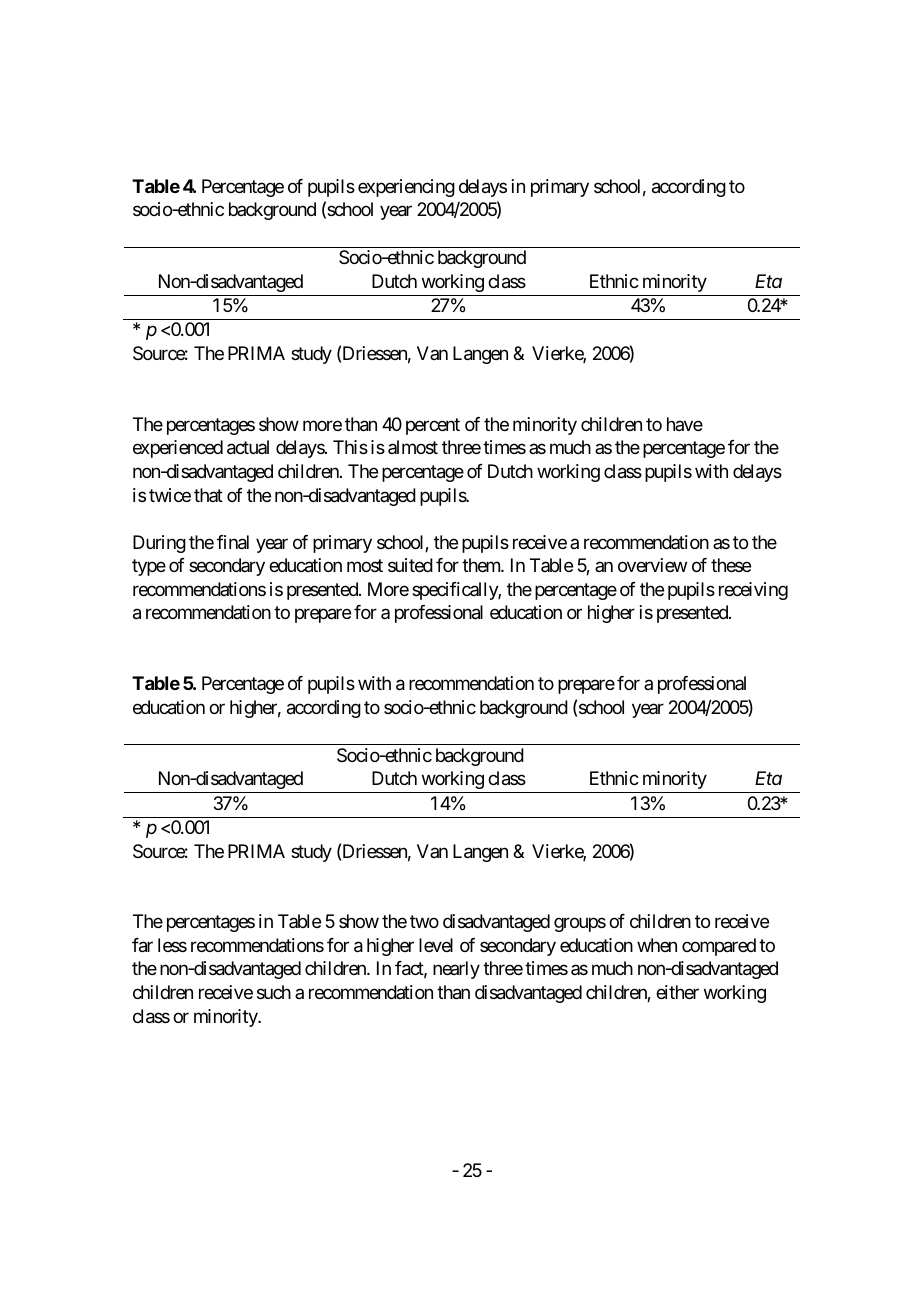 The height and width of the document is (1308, 924). What do you see at coordinates (410, 565) in the document?
I see `suited` at bounding box center [410, 565].
